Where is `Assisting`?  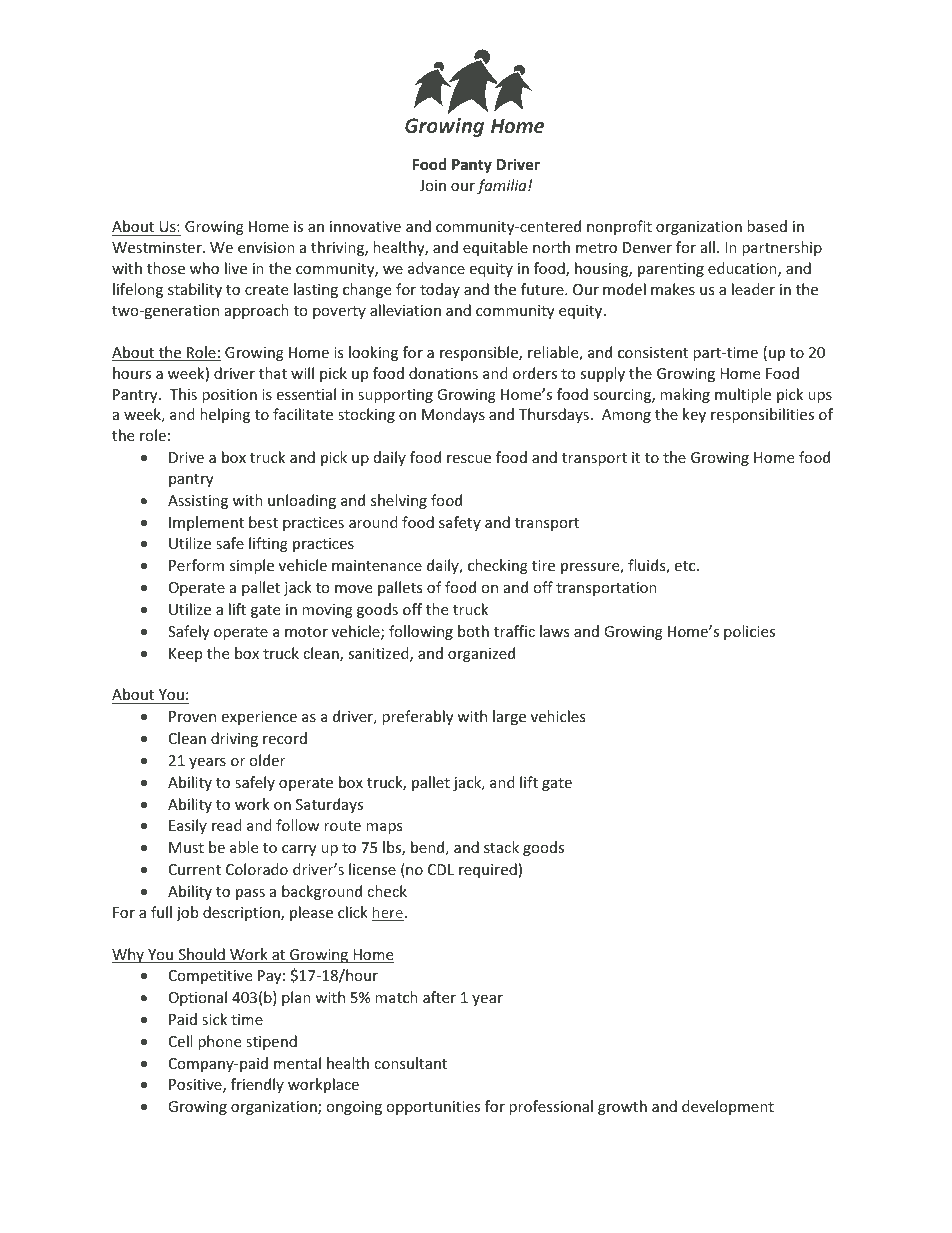
Assisting is located at coordinates (198, 502).
